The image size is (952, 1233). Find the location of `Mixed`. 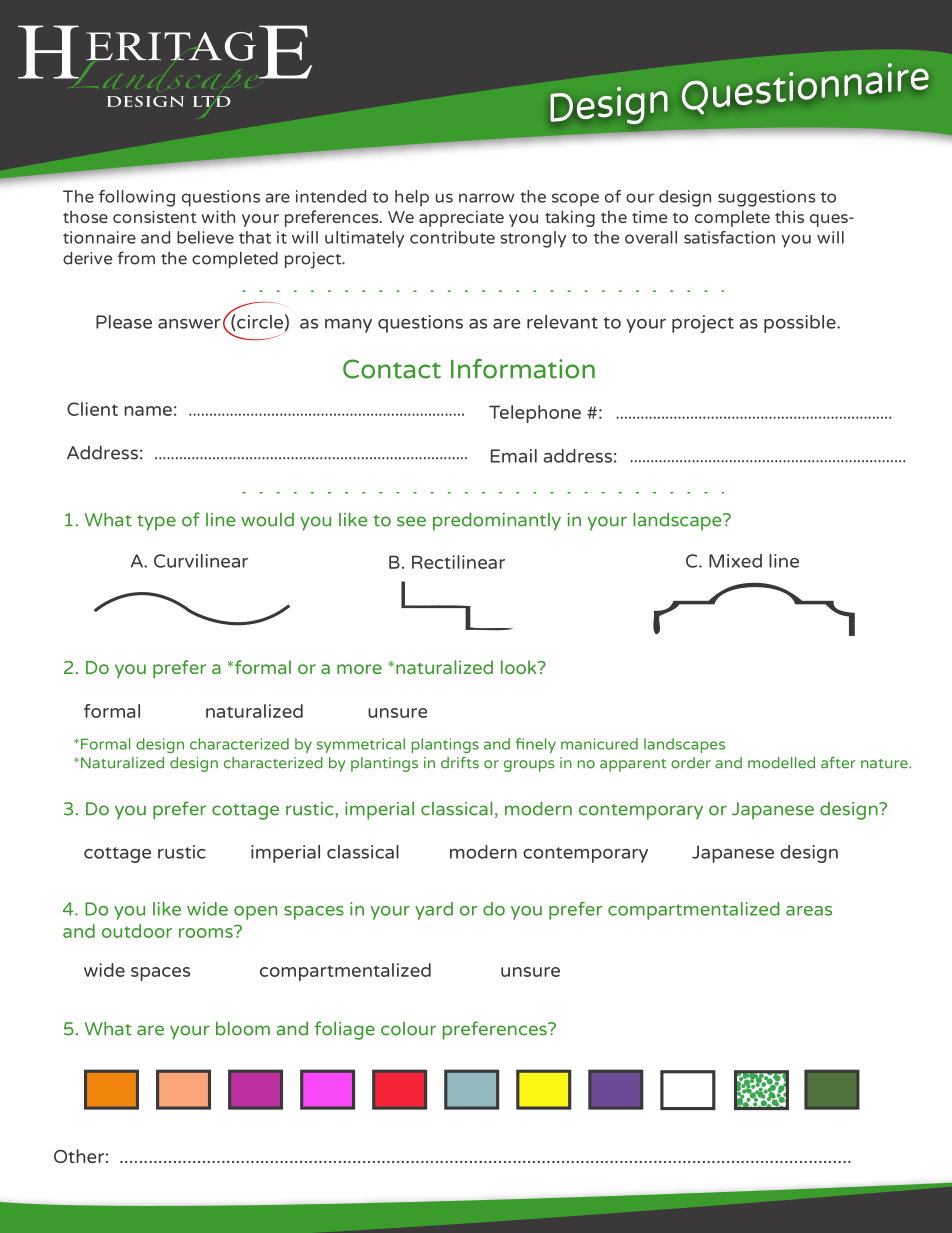

Mixed is located at coordinates (735, 561).
